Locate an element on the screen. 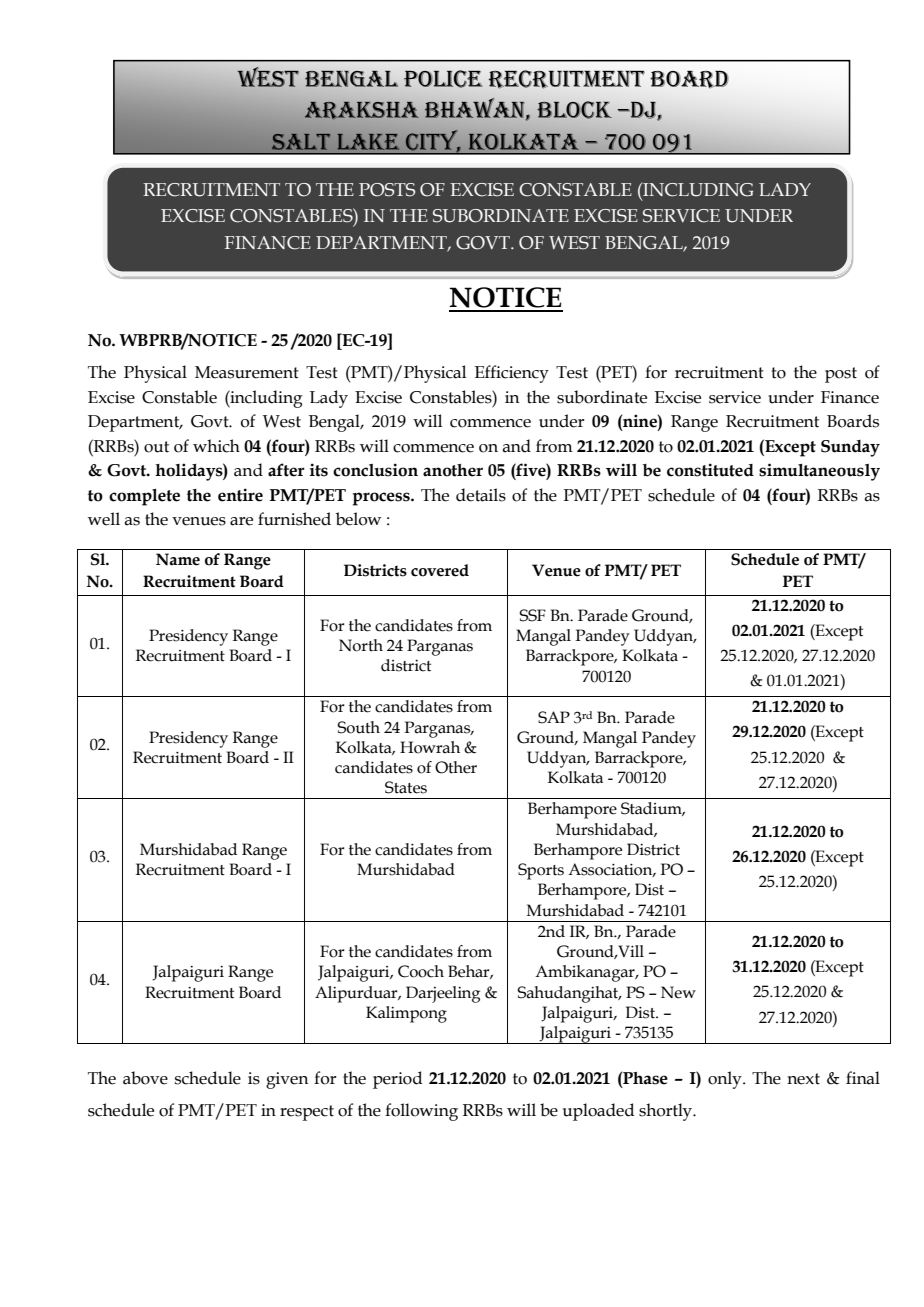 This screenshot has width=924, height=1307. above is located at coordinates (145, 1078).
